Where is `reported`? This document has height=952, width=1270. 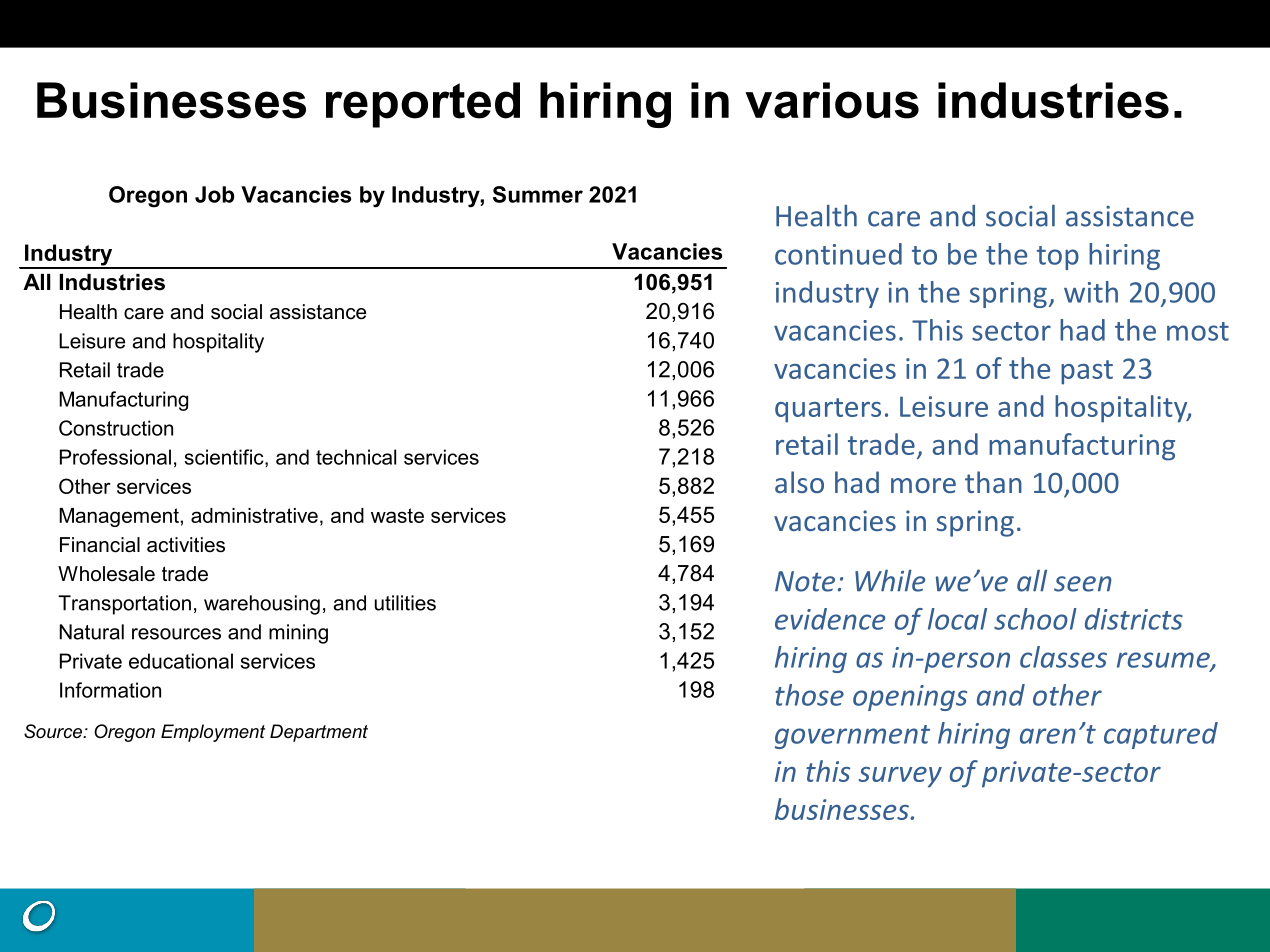
reported is located at coordinates (423, 105).
